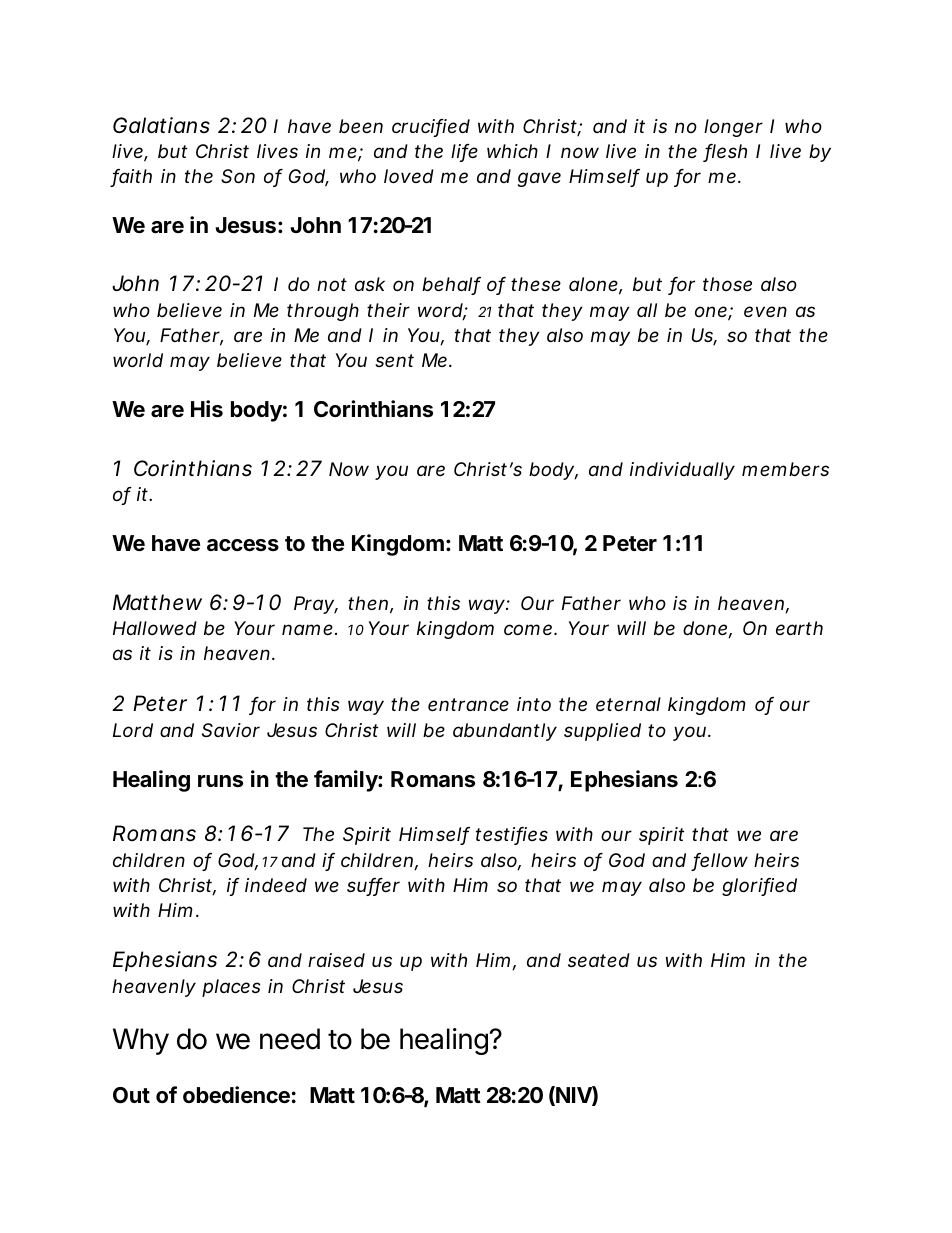  I want to click on world, so click(138, 360).
